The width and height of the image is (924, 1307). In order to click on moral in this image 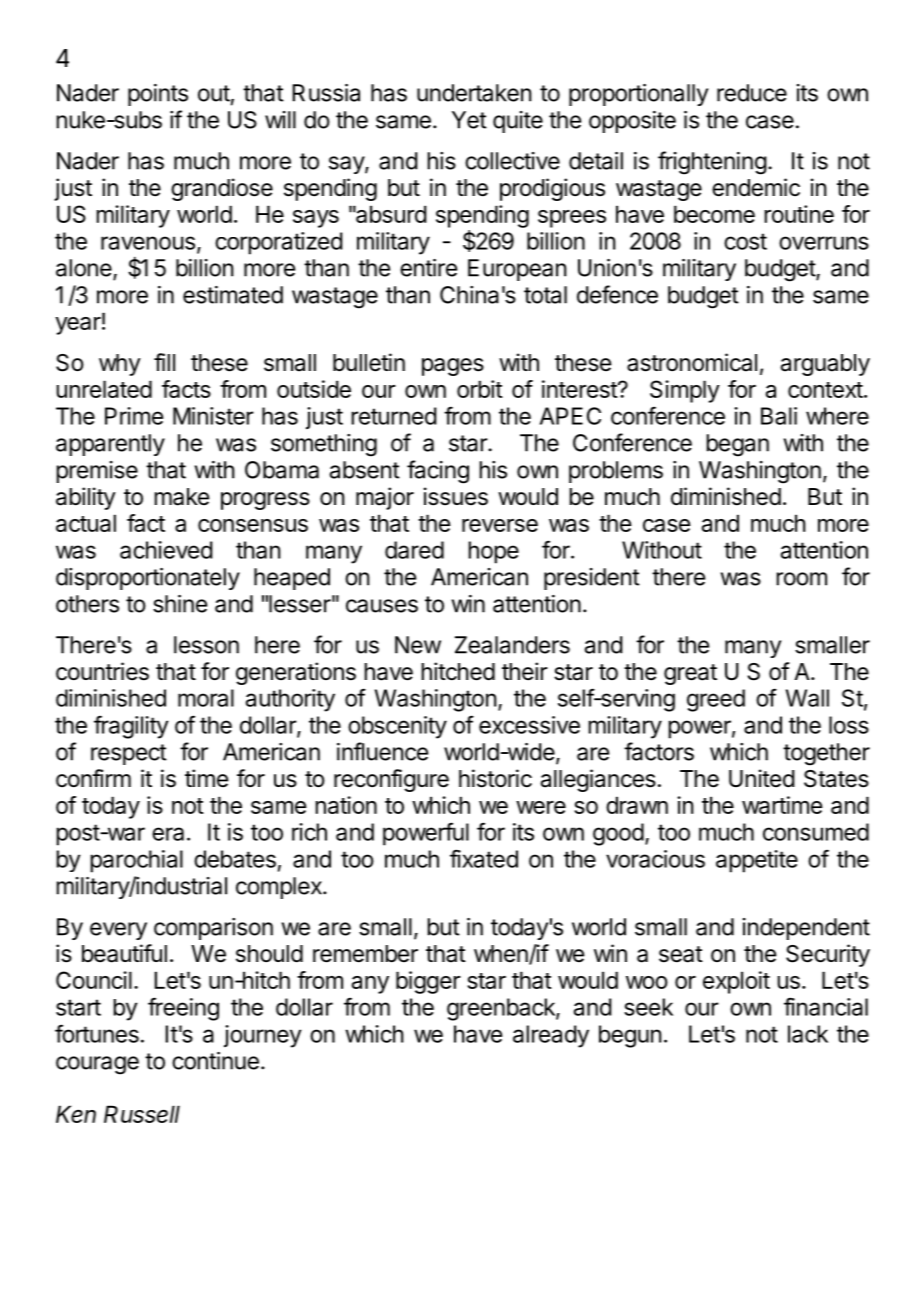, I will do `click(206, 698)`.
